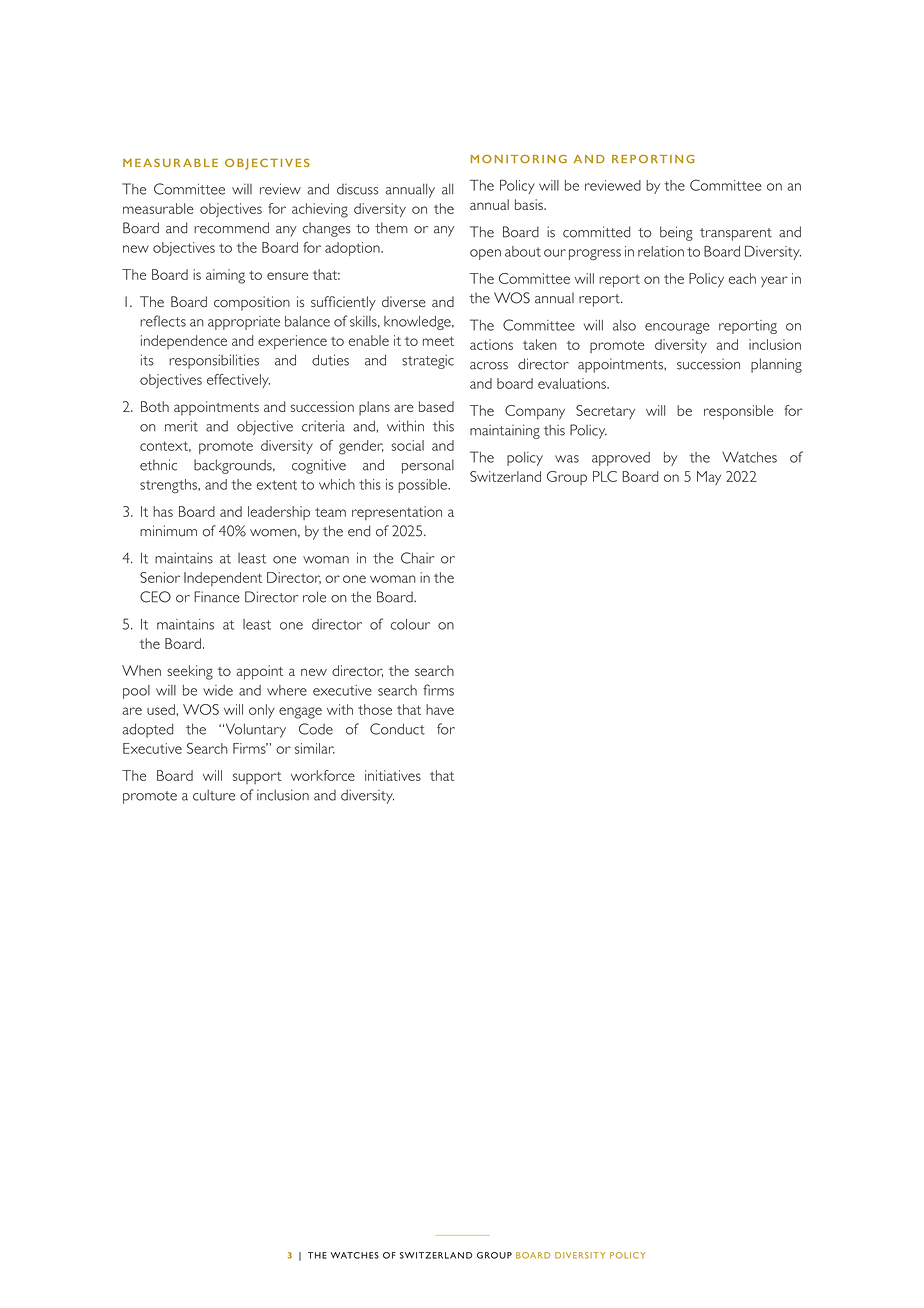 This screenshot has width=924, height=1308. Describe the element at coordinates (738, 412) in the screenshot. I see `responsible` at that location.
